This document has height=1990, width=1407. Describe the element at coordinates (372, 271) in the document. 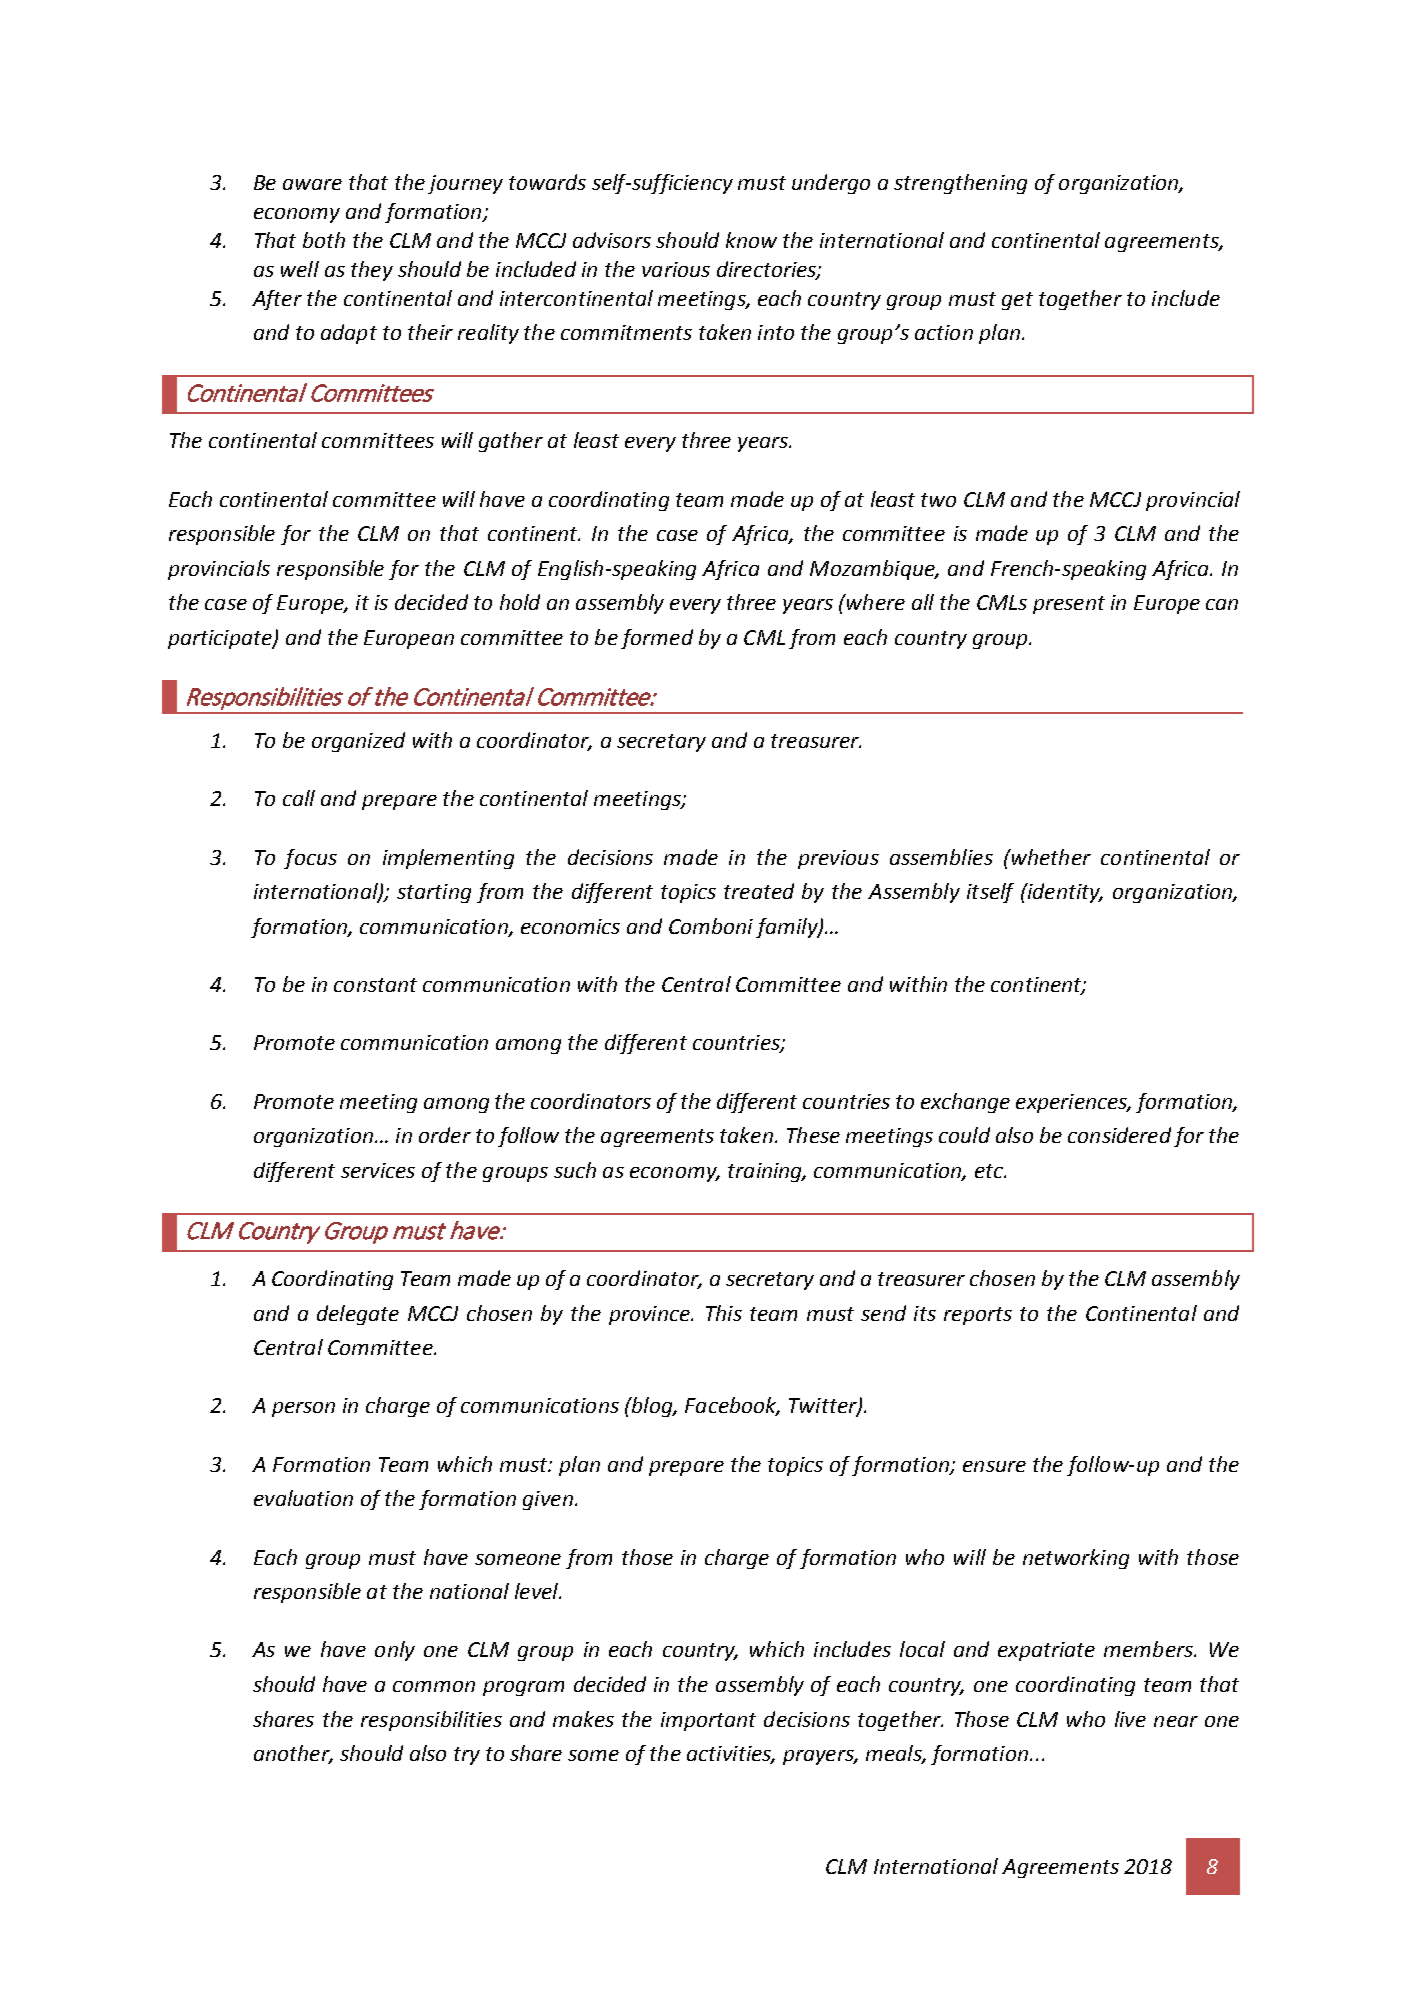

I see `they` at that location.
